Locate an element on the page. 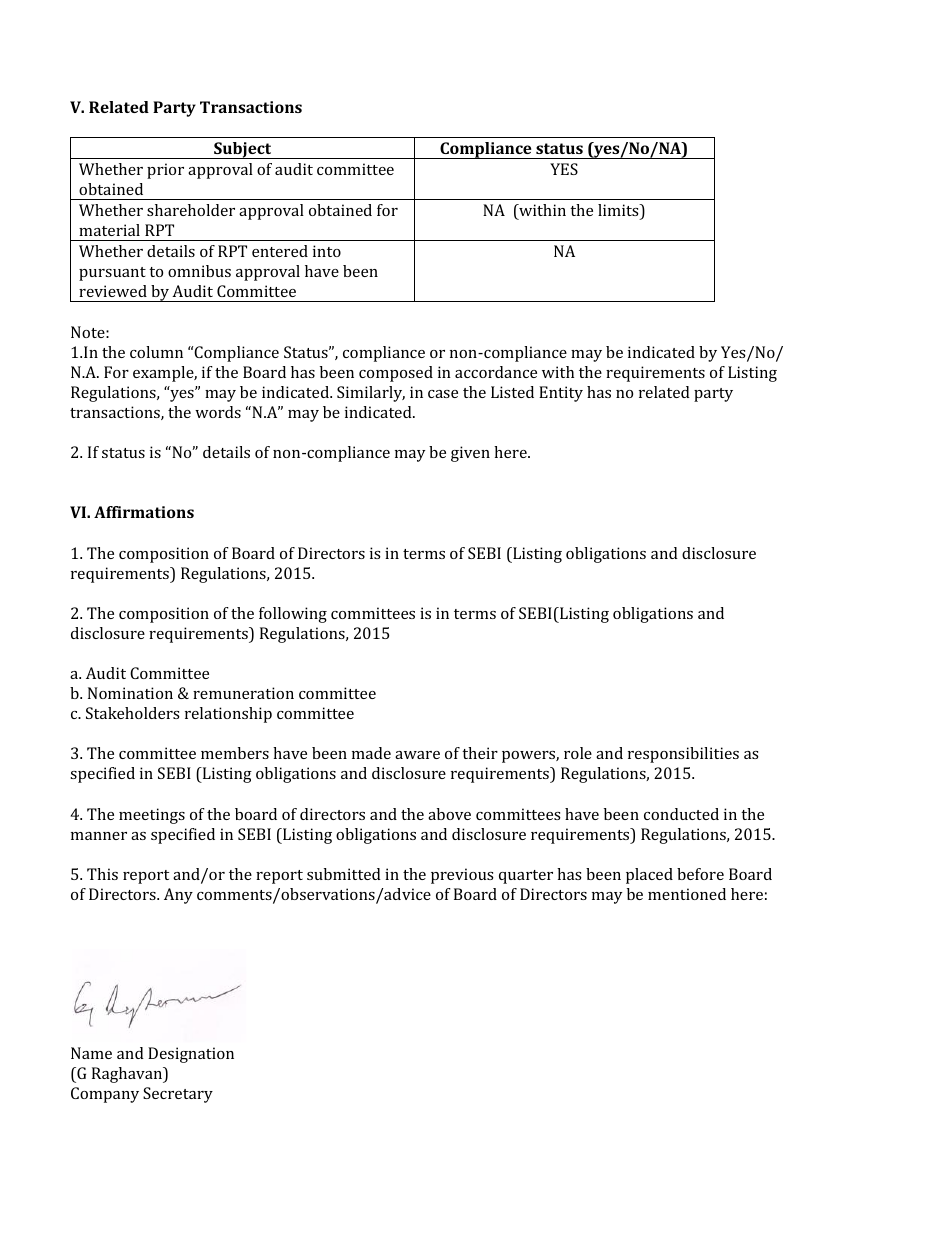 This document has width=952, height=1233. Entity is located at coordinates (561, 394).
